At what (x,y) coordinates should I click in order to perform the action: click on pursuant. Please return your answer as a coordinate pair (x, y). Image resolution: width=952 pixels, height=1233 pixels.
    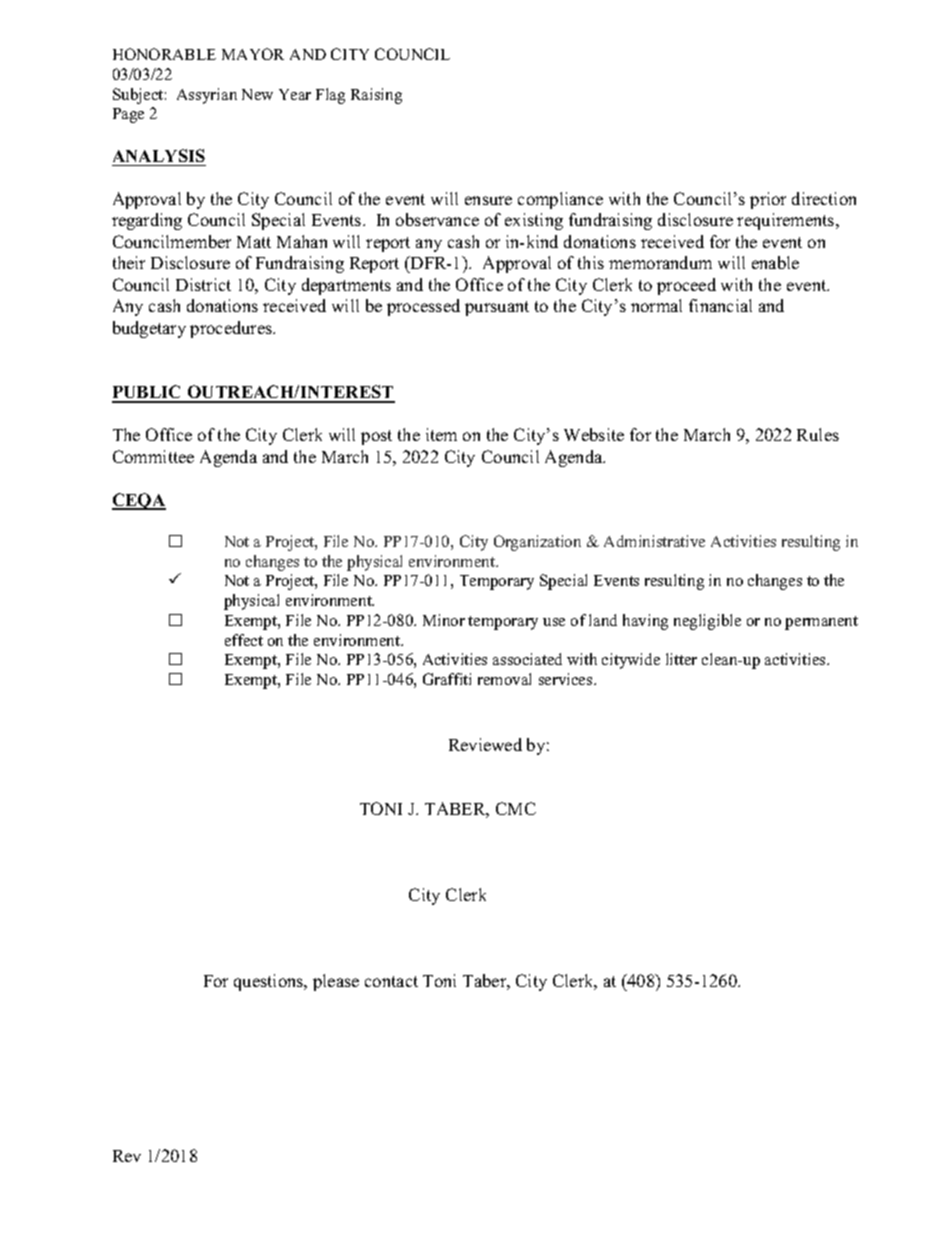
    Looking at the image, I should click on (497, 308).
